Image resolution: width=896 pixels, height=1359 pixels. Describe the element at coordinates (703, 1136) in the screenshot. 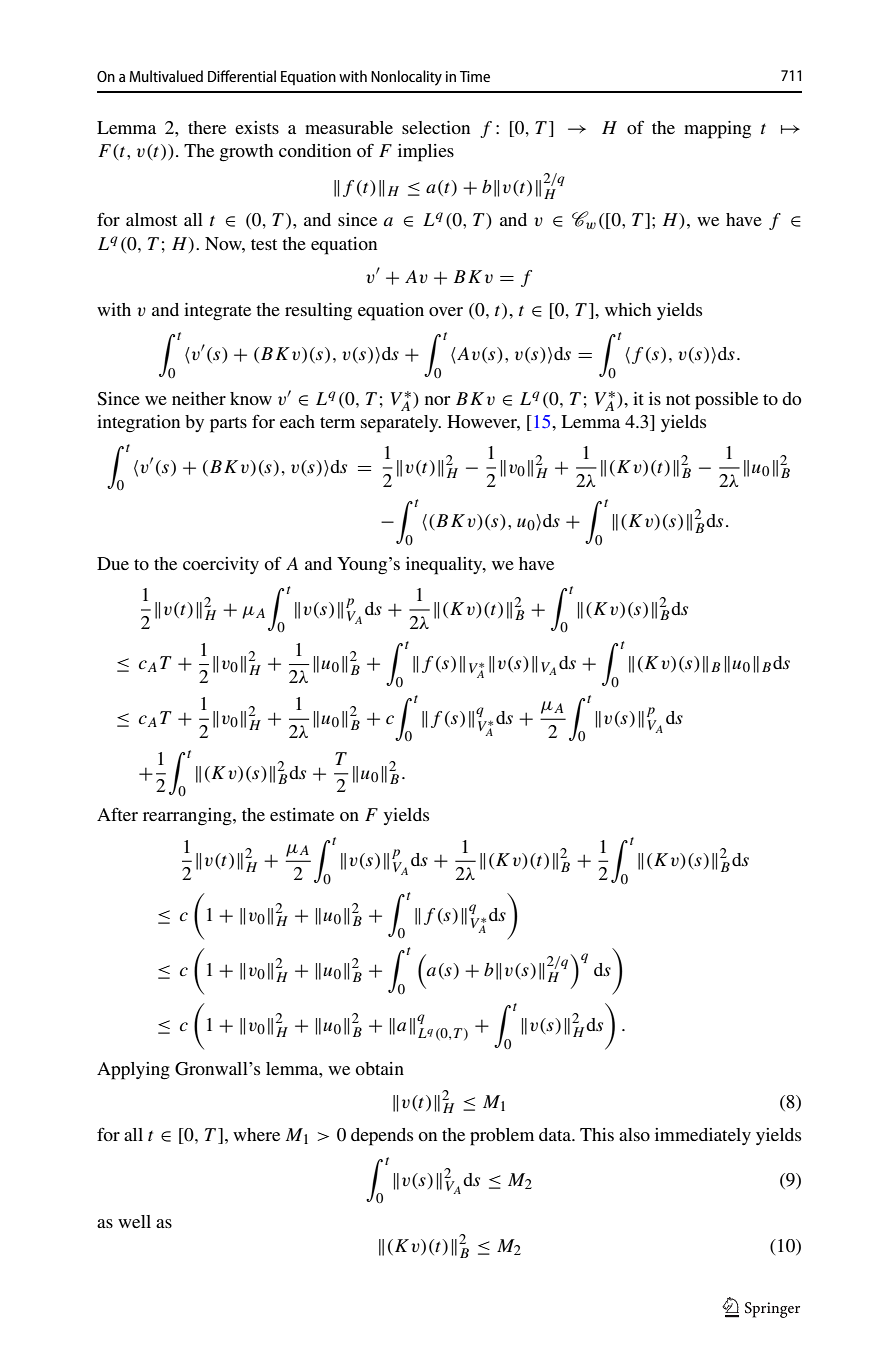

I see `immediately` at that location.
